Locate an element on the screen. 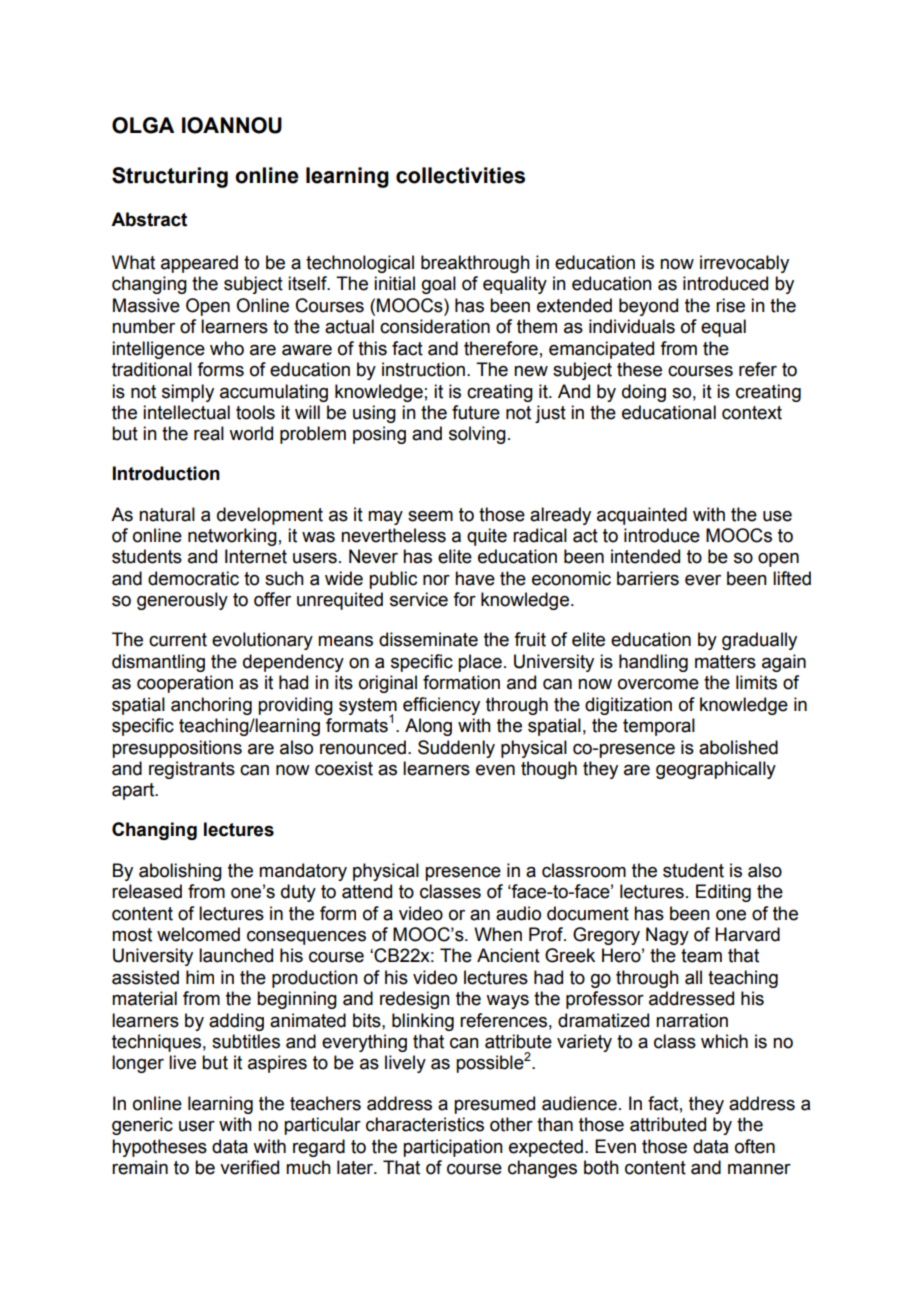 This screenshot has height=1308, width=924. verified is located at coordinates (249, 1167).
